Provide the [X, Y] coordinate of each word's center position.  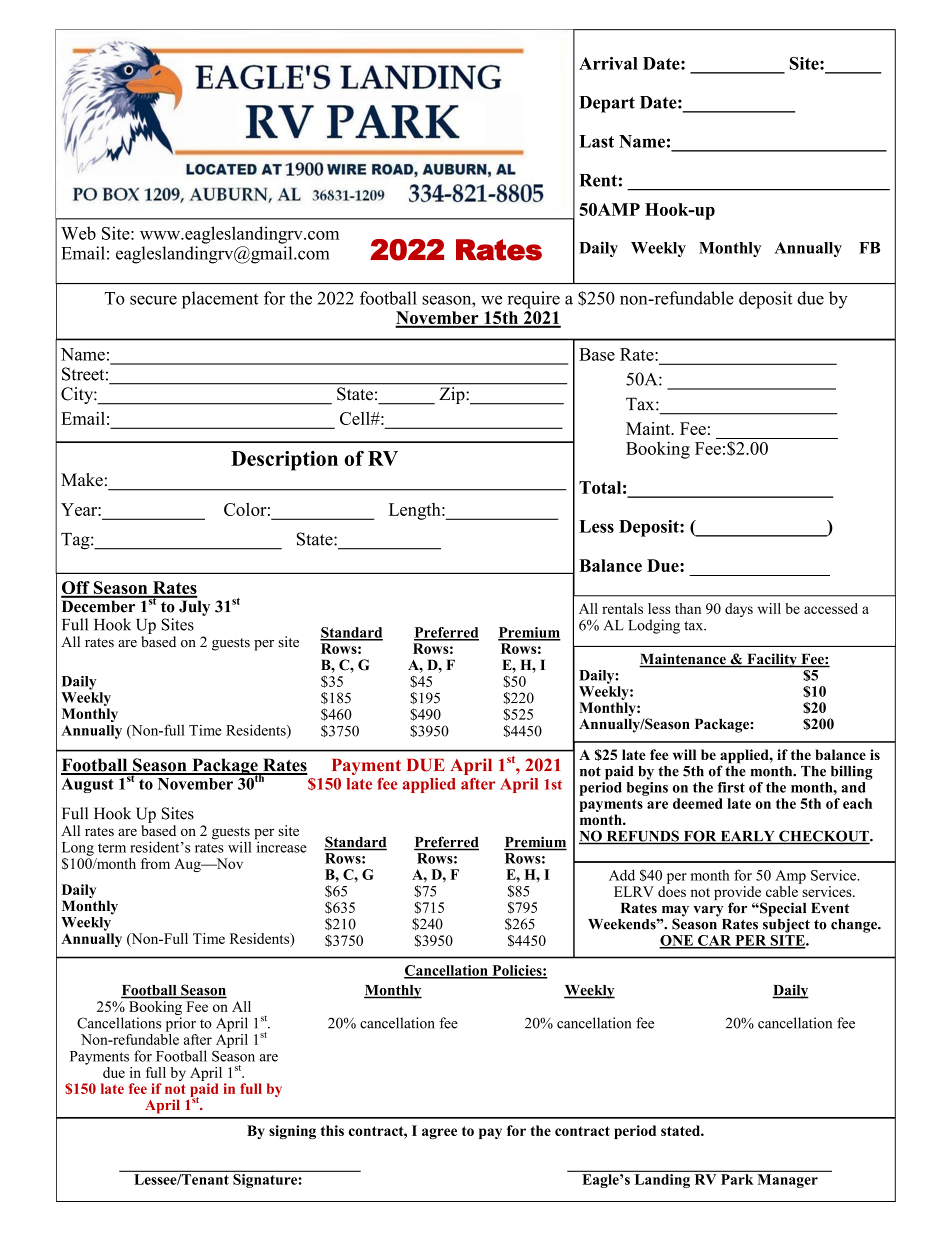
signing [292, 1132]
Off [76, 589]
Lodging [654, 626]
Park [737, 1179]
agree [439, 1133]
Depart [607, 104]
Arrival [608, 63]
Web [78, 233]
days [739, 610]
